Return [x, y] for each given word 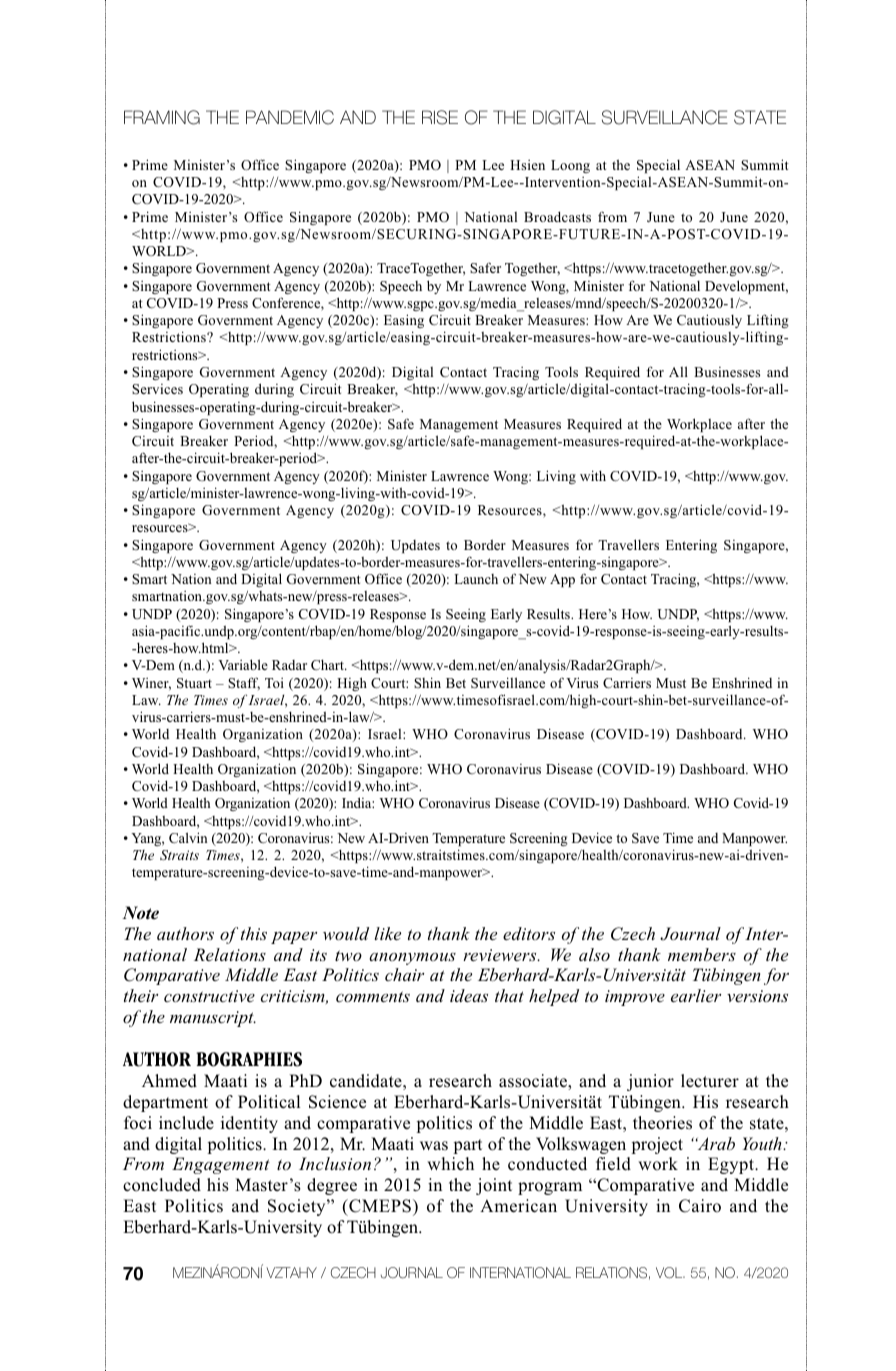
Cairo [700, 1206]
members [702, 954]
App [562, 580]
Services [157, 389]
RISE [440, 117]
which [450, 1164]
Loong [570, 166]
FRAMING [162, 117]
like [387, 933]
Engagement [221, 1165]
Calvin [188, 837]
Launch [476, 579]
